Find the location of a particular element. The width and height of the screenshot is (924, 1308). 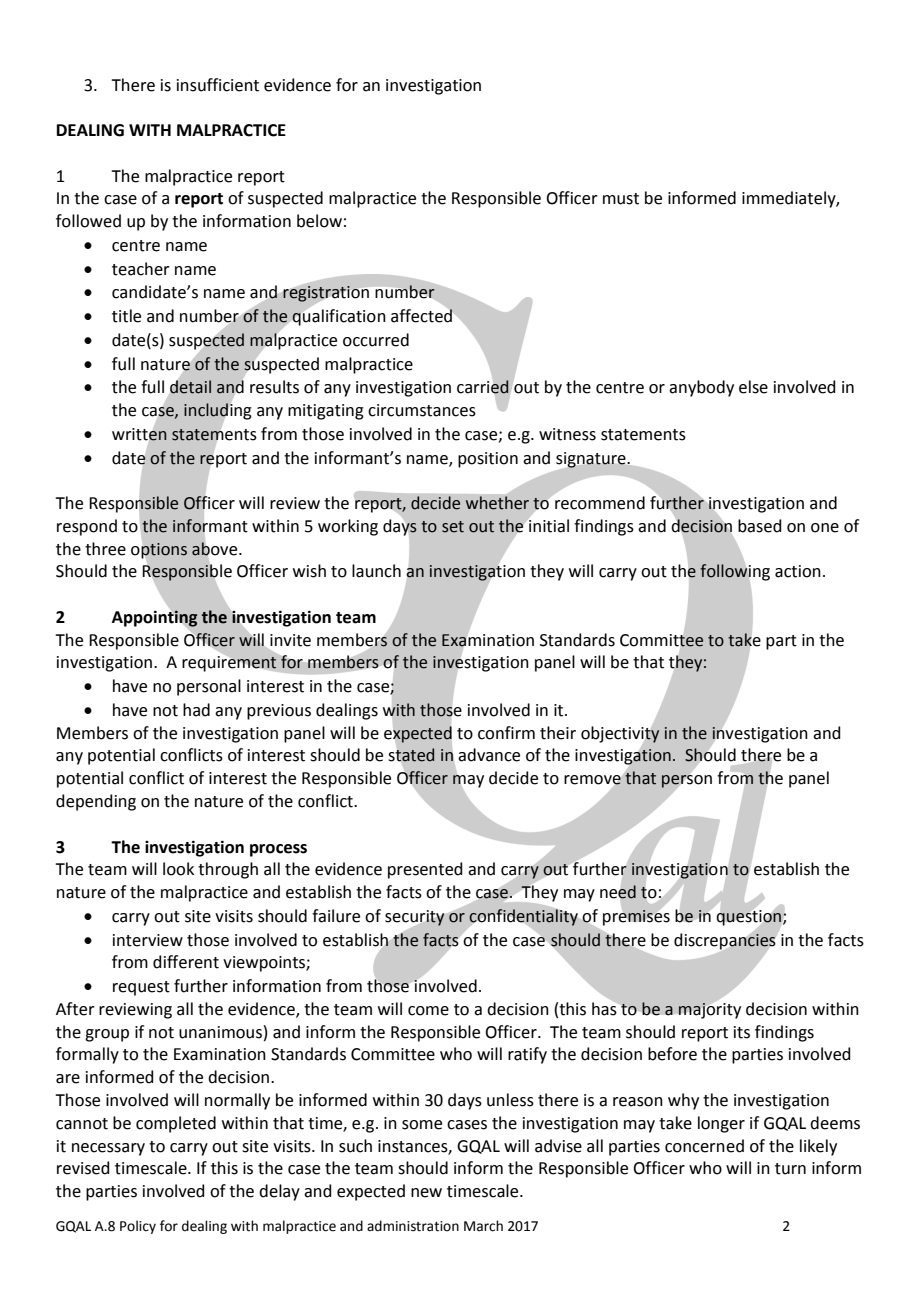

insufficient is located at coordinates (218, 85).
